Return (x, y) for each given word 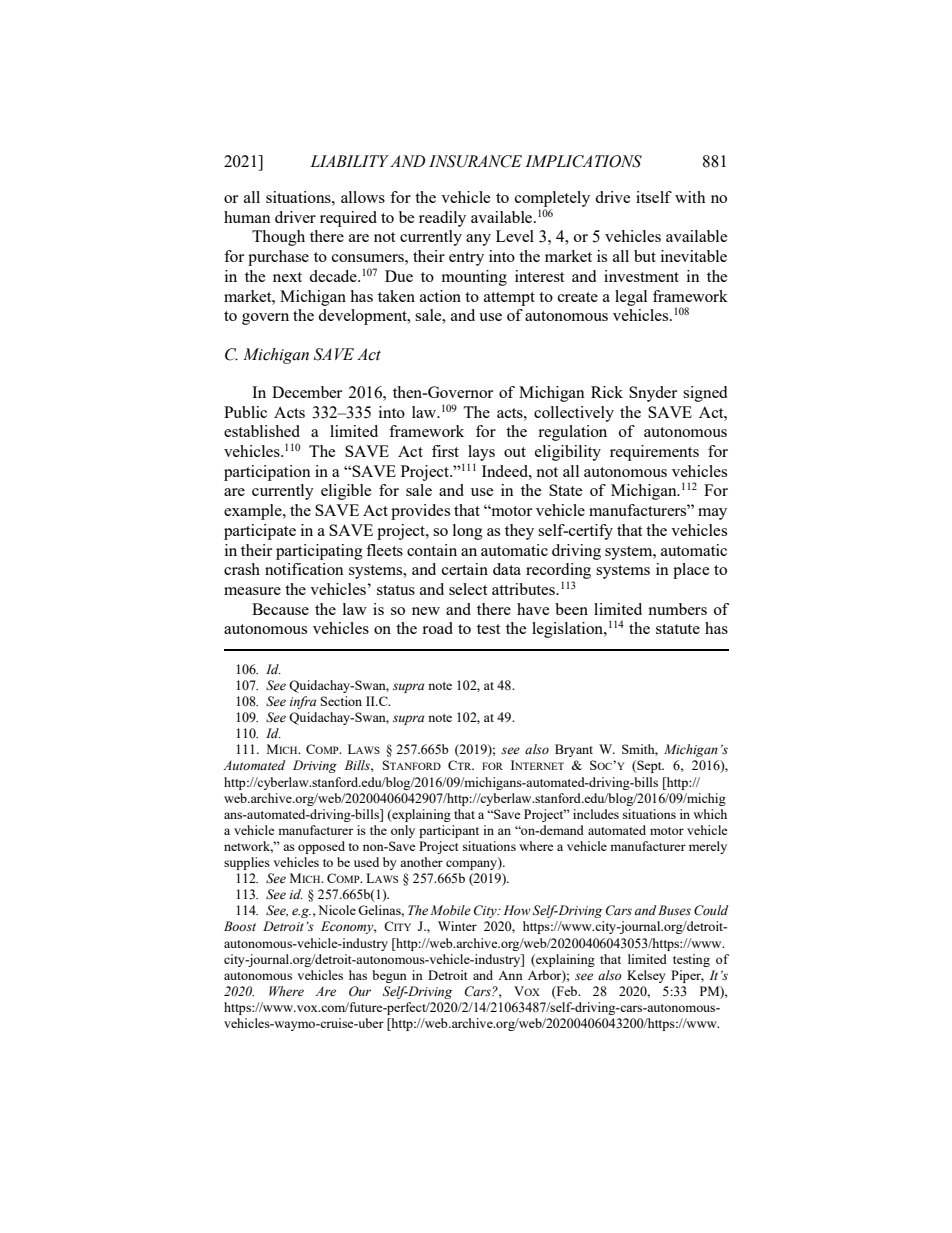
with (690, 197)
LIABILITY (349, 161)
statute (678, 629)
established (262, 431)
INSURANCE (475, 161)
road (437, 628)
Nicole (337, 910)
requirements (654, 453)
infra (303, 702)
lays (481, 453)
